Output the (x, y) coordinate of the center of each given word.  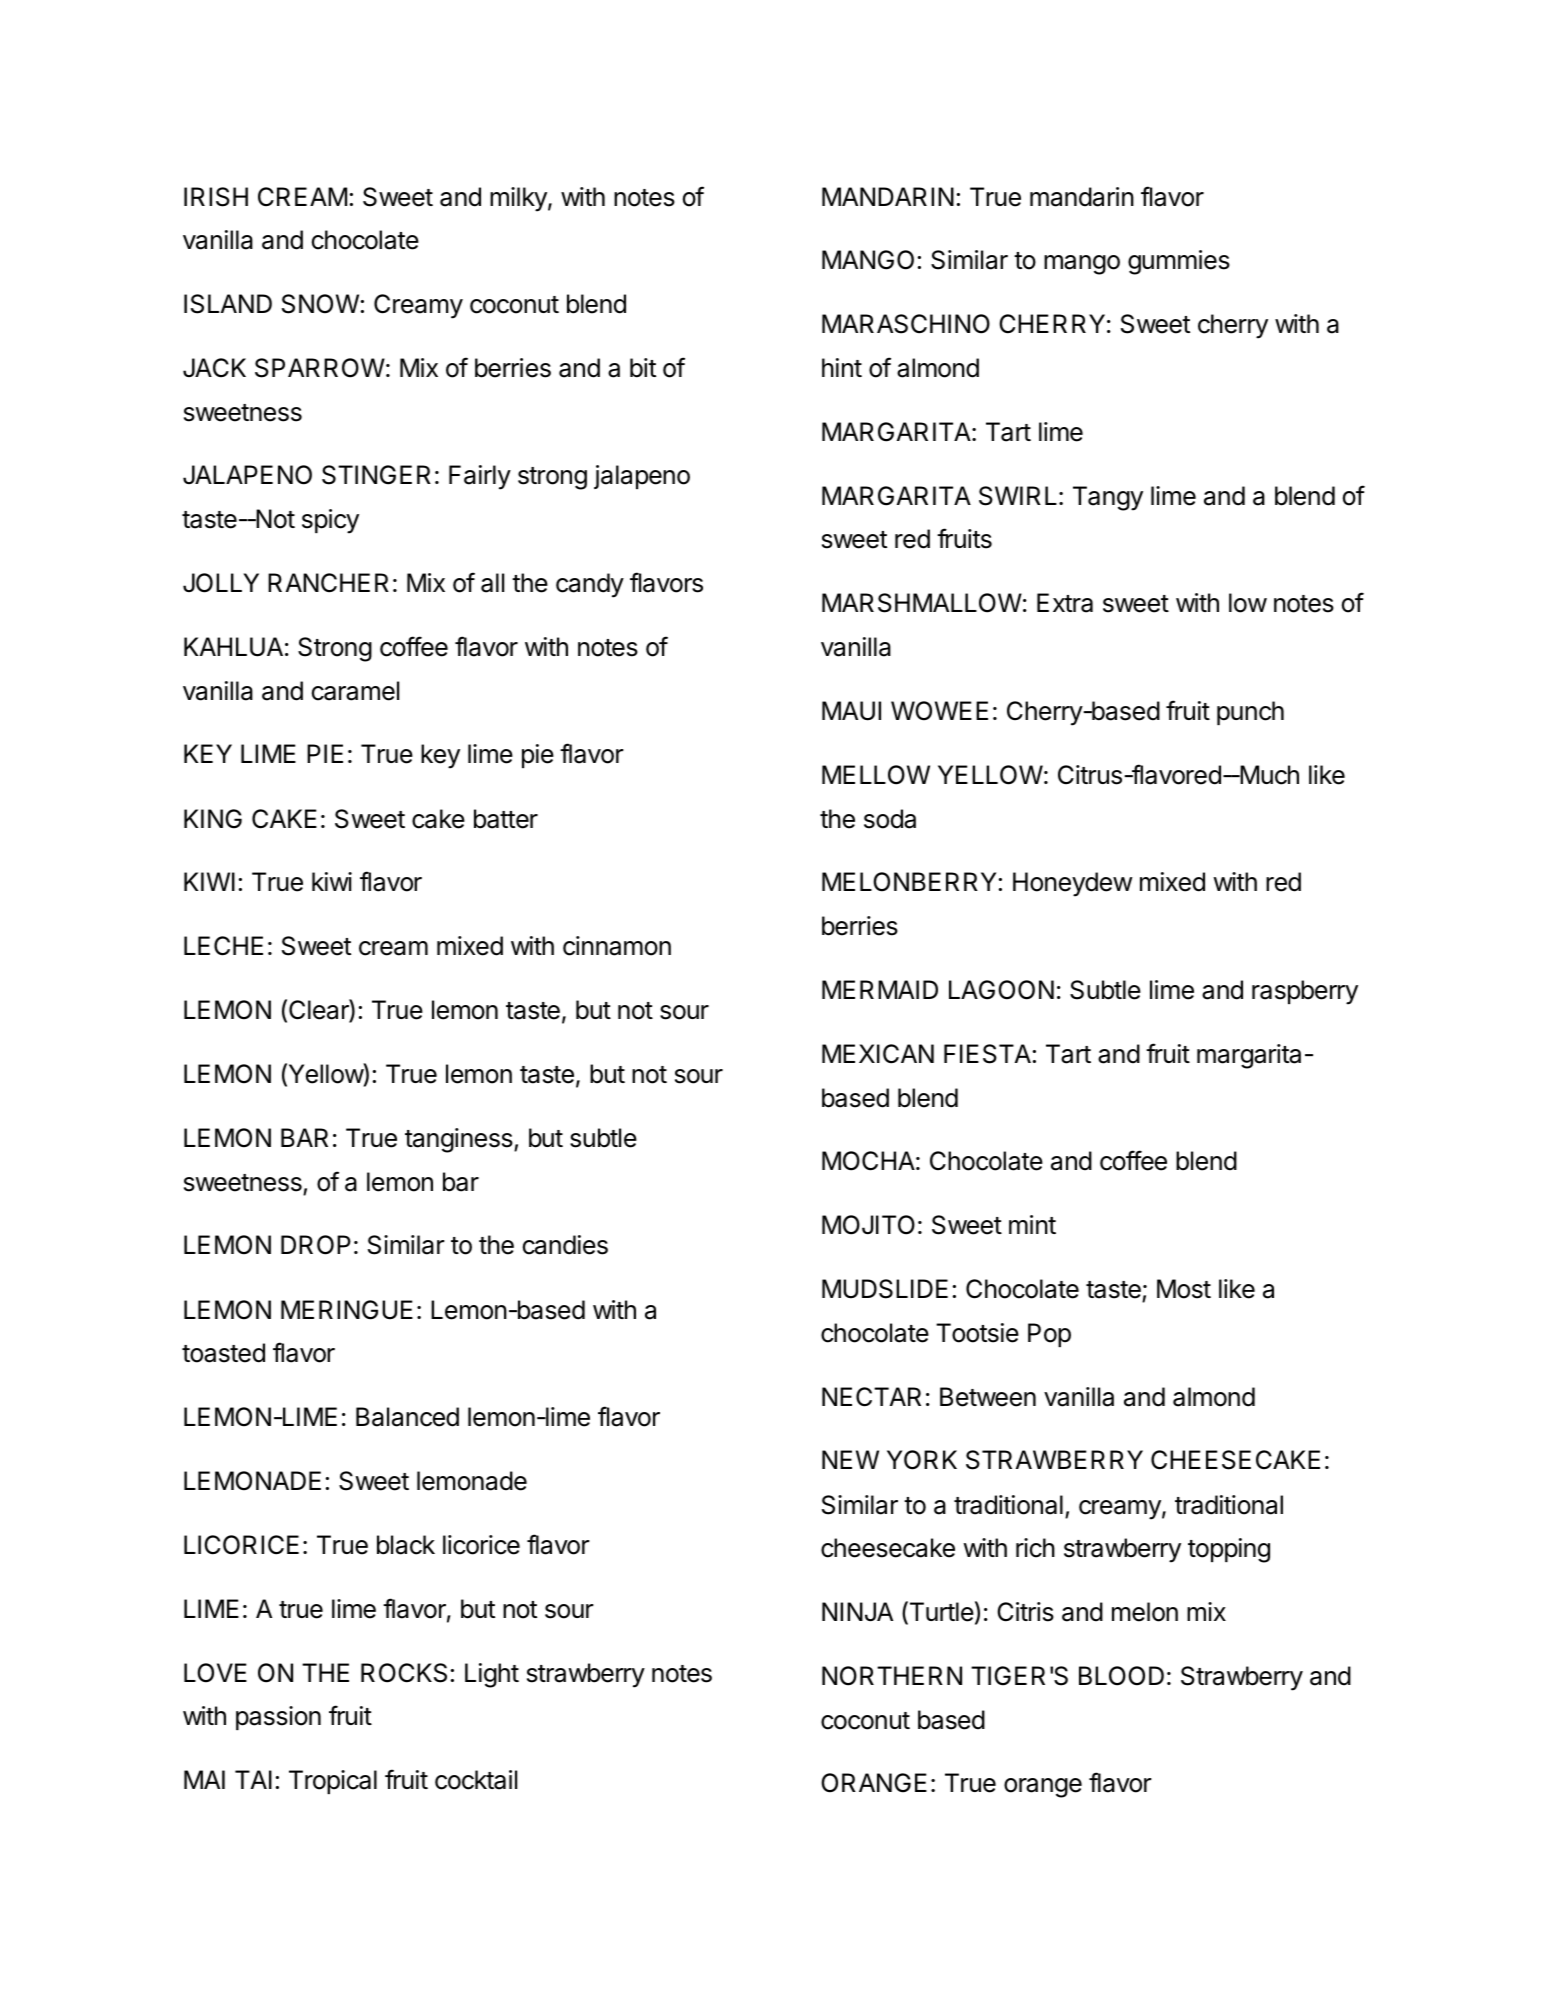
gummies (1179, 262)
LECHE (223, 946)
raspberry (1305, 992)
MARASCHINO (906, 324)
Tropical (333, 1782)
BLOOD (1121, 1676)
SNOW (320, 304)
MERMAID (880, 989)
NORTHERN (892, 1676)
